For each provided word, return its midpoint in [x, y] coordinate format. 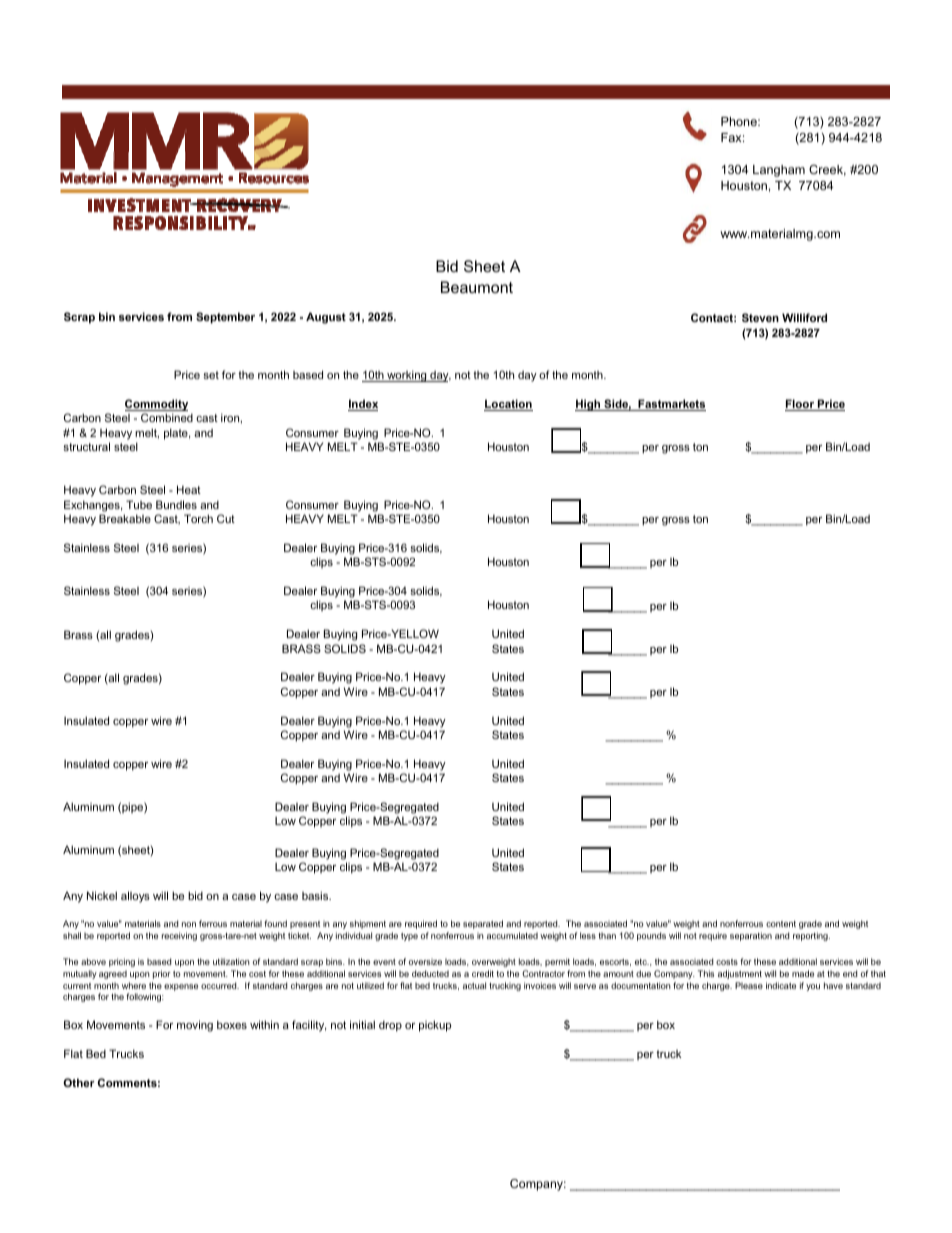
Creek [827, 170]
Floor [801, 405]
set [211, 375]
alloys [135, 897]
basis [316, 895]
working [407, 376]
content [781, 924]
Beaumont [477, 287]
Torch [198, 518]
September [225, 318]
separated [483, 924]
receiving [179, 936]
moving [195, 1026]
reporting [811, 936]
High [589, 405]
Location [508, 405]
